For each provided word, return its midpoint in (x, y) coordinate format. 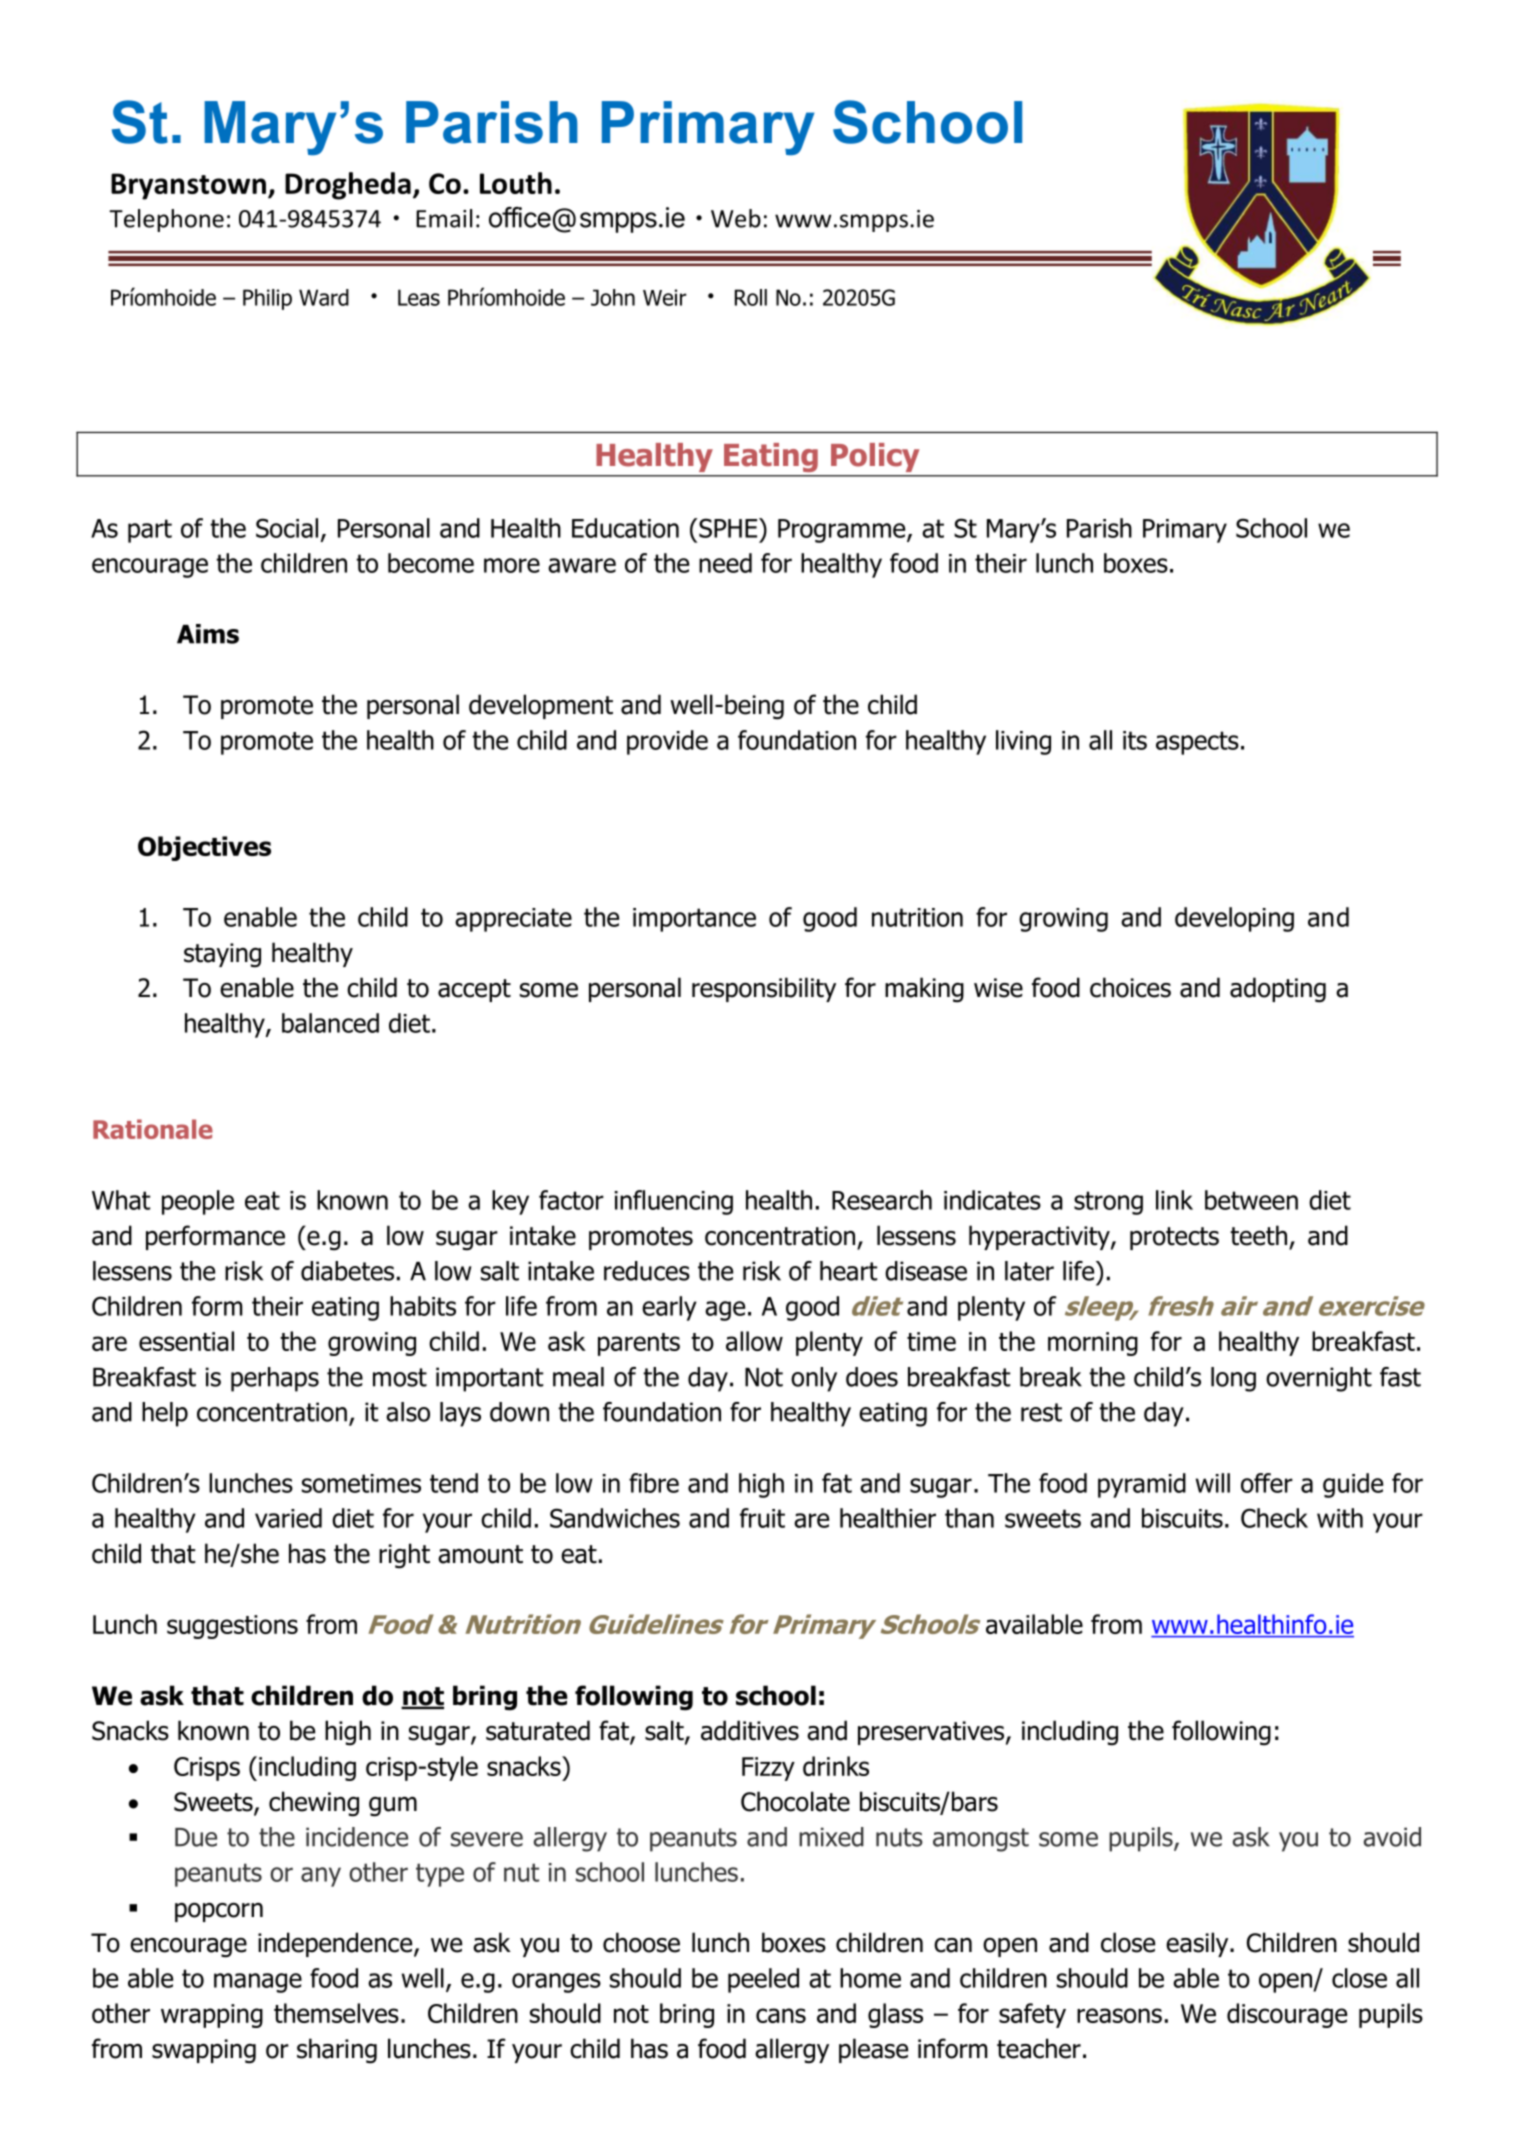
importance (694, 920)
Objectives (204, 848)
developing (1234, 919)
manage (258, 1983)
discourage (1287, 2015)
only (814, 1379)
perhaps (275, 1379)
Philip (267, 299)
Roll (751, 297)
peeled (763, 1980)
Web (736, 218)
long (1233, 1379)
